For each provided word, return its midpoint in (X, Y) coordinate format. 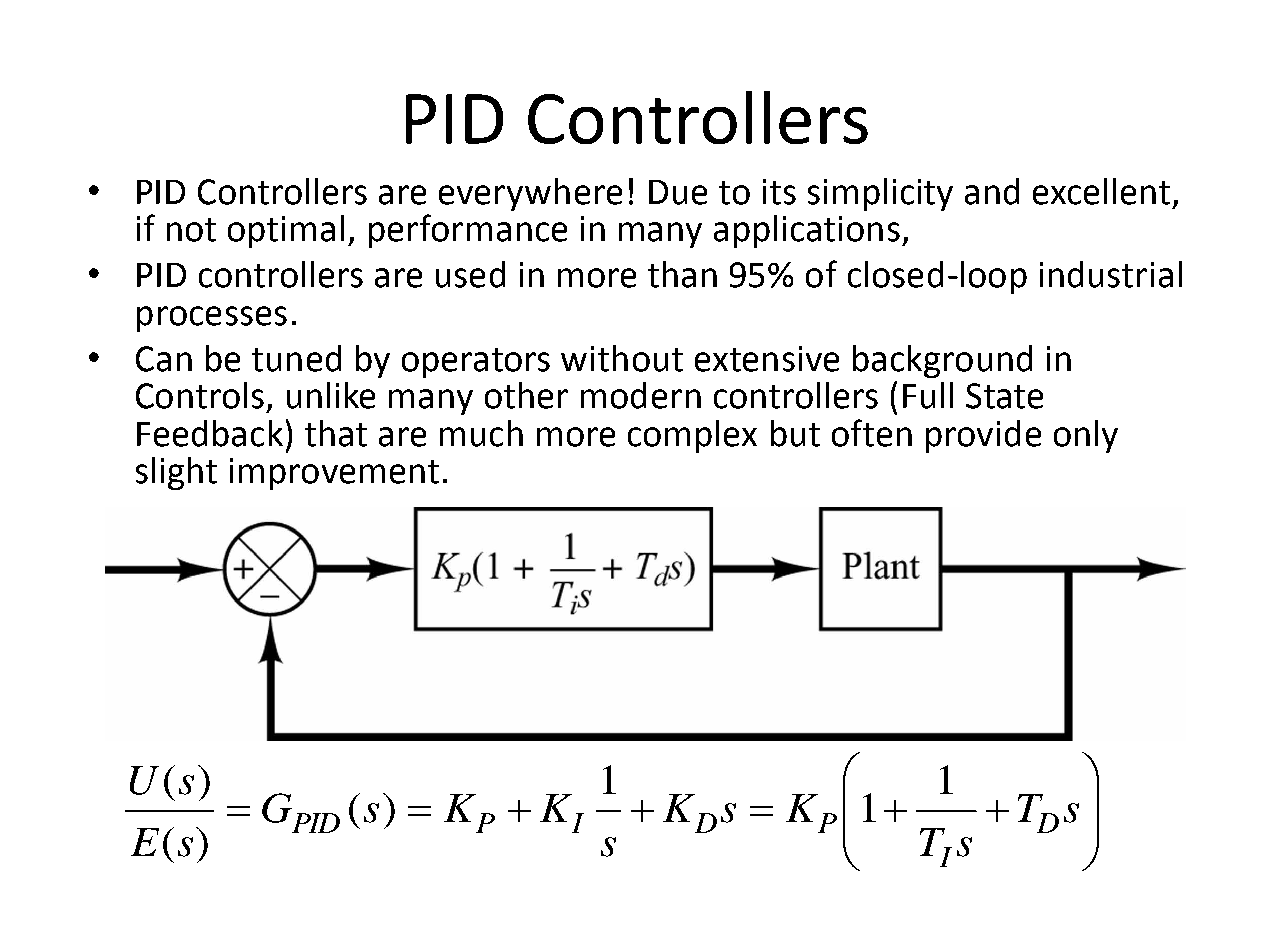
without (622, 358)
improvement (334, 474)
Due (678, 192)
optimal (286, 231)
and (992, 191)
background (942, 361)
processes (212, 319)
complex (692, 436)
